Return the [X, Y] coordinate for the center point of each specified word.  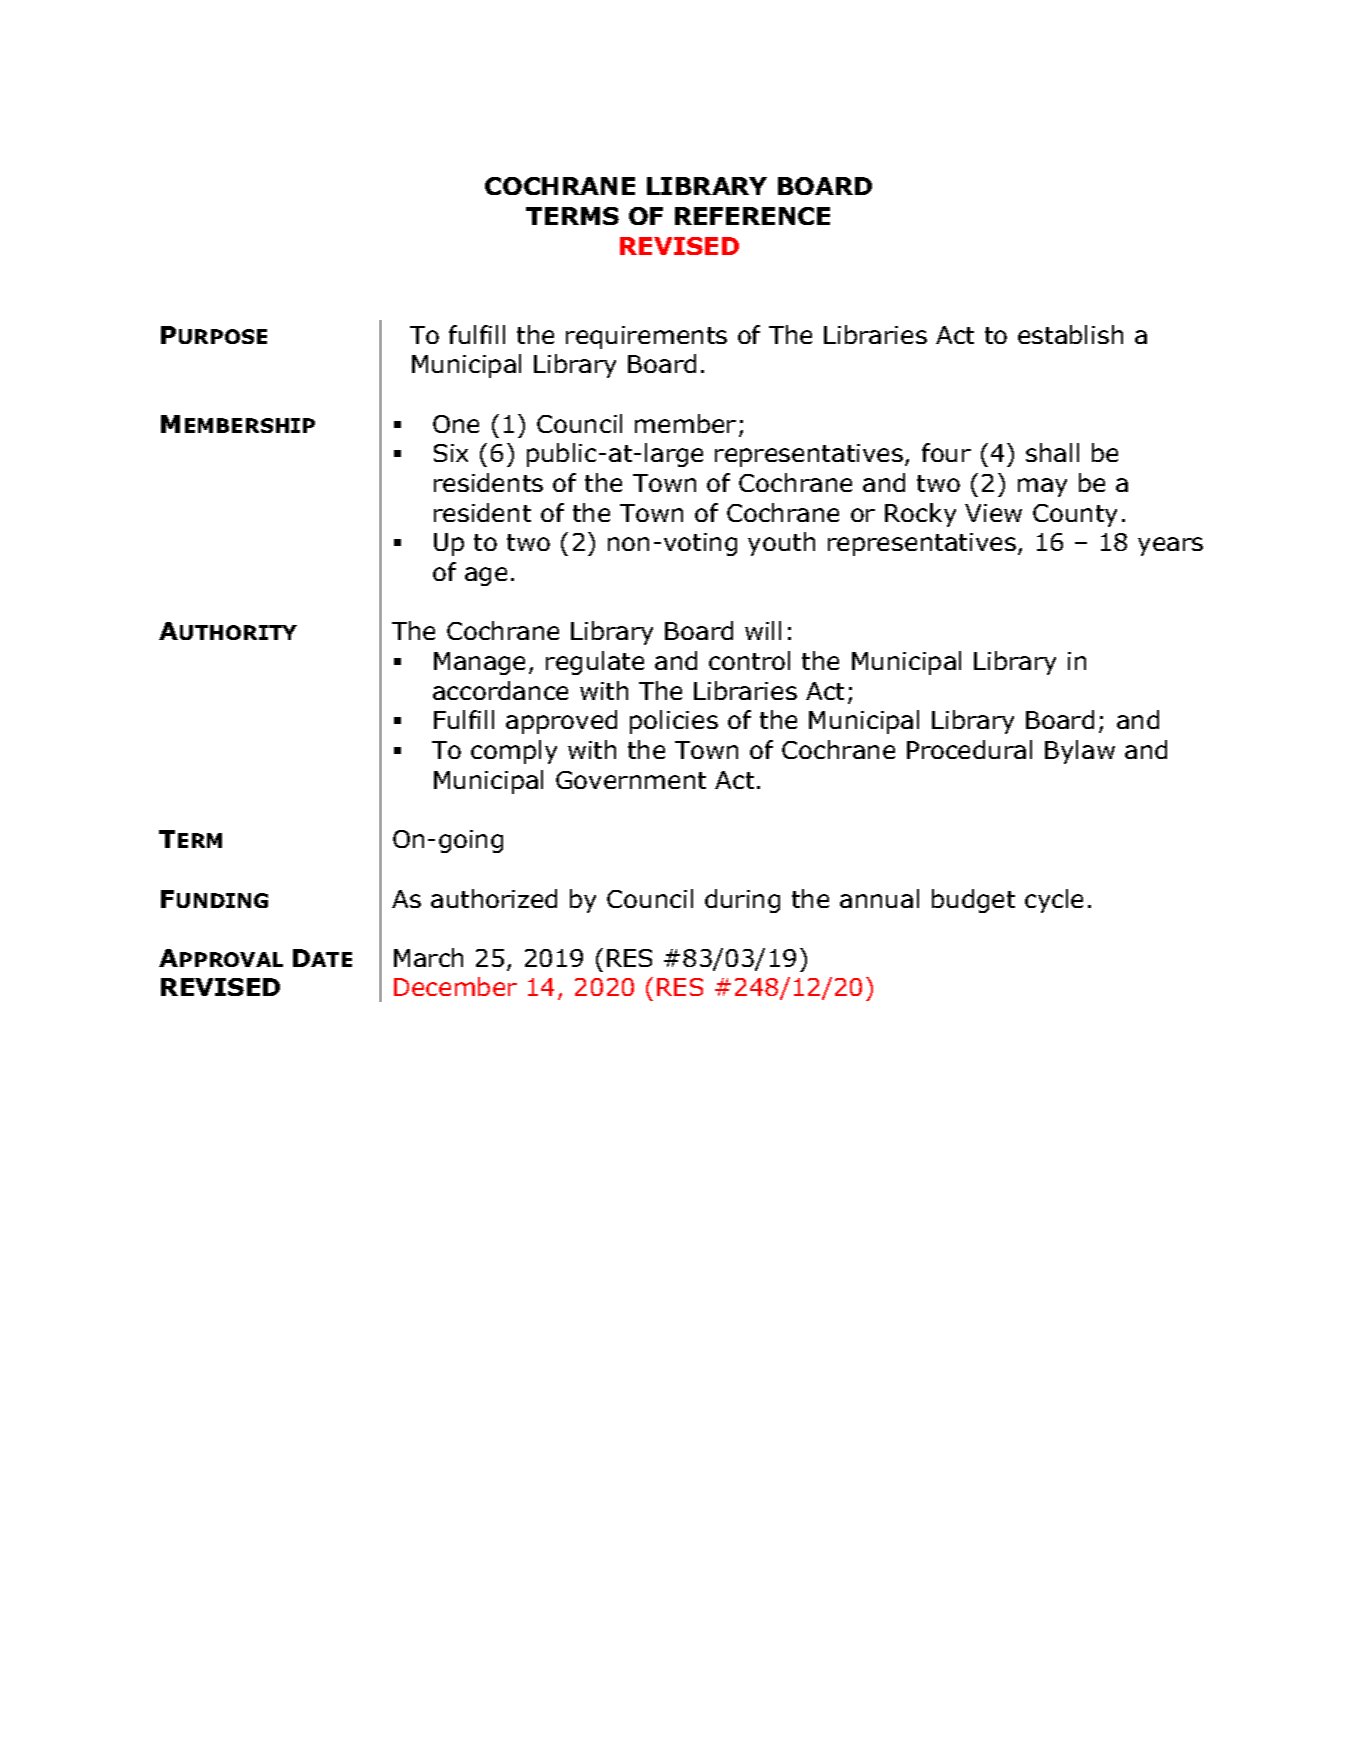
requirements [646, 337]
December [455, 986]
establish [1070, 334]
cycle [1054, 901]
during [742, 901]
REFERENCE [752, 216]
